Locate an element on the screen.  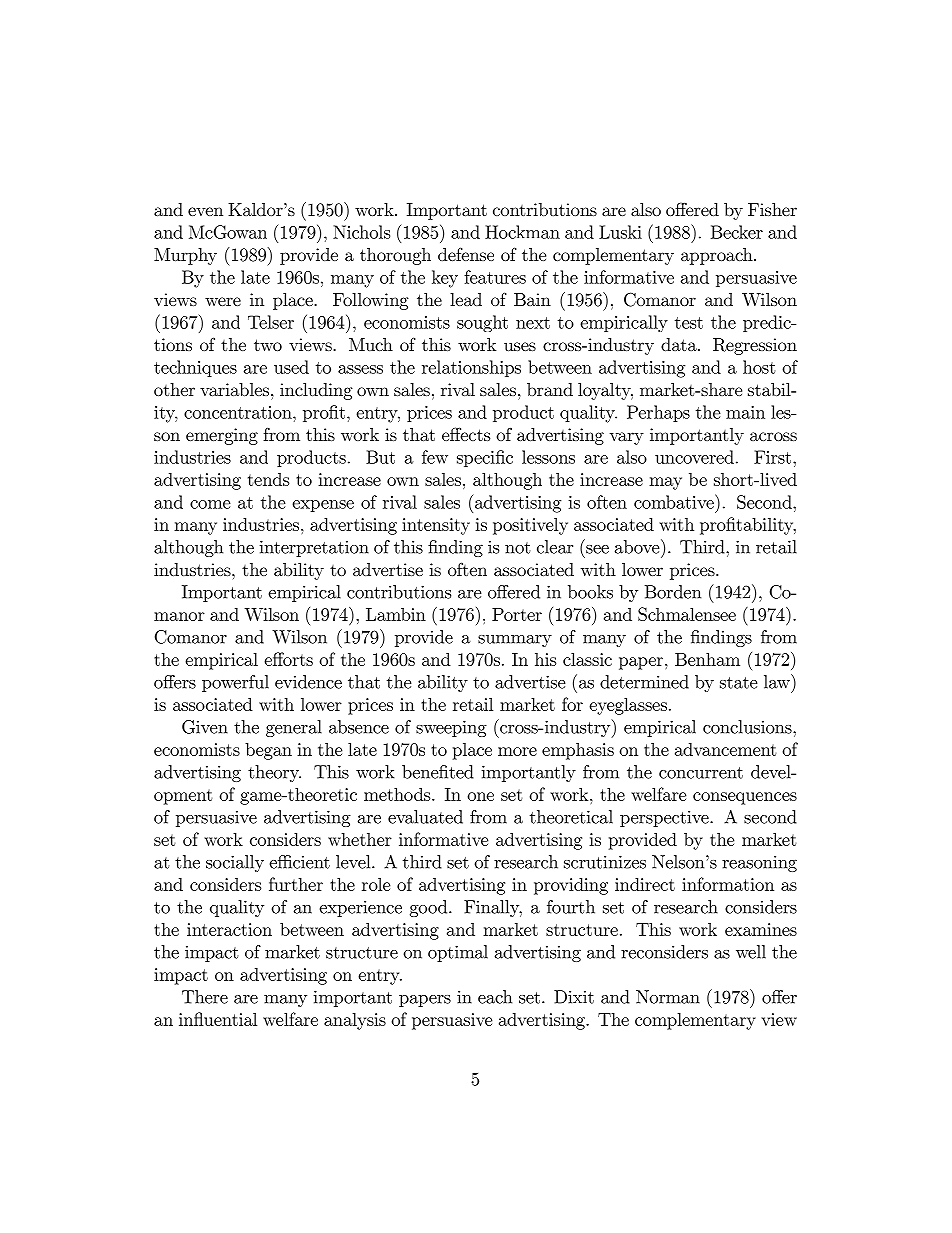
even is located at coordinates (205, 211).
